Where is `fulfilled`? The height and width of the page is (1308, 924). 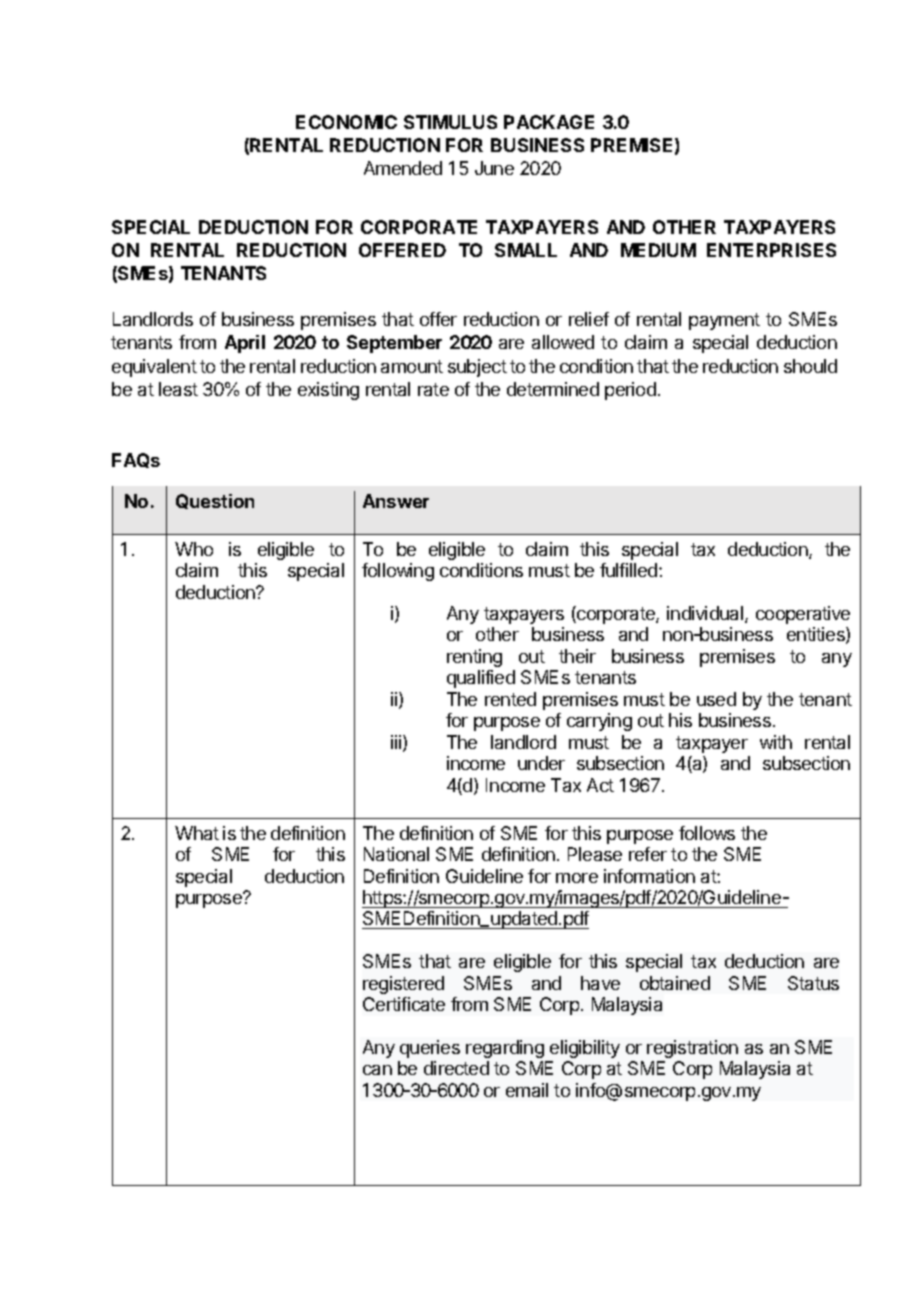 fulfilled is located at coordinates (630, 570).
